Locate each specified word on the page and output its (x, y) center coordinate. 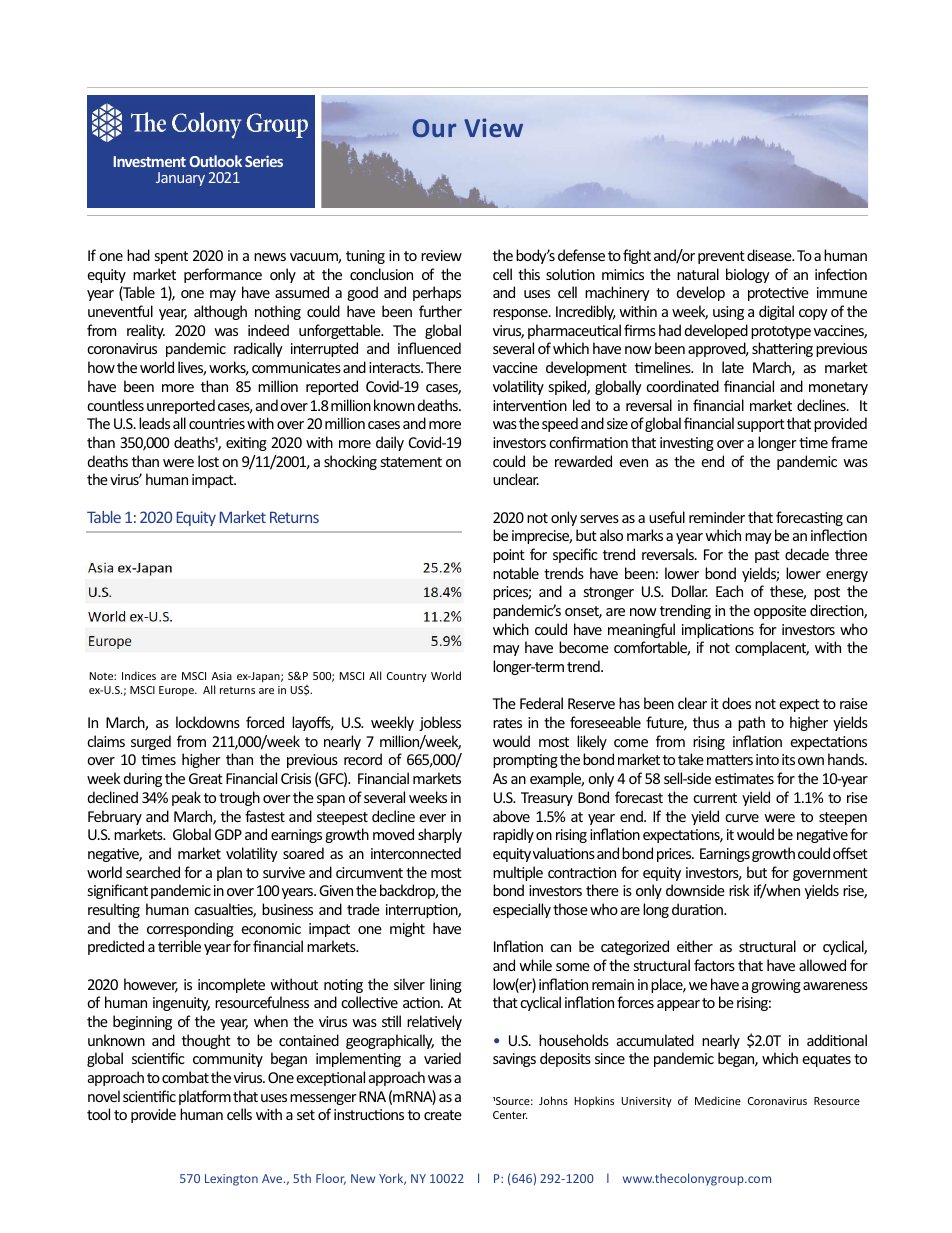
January (180, 179)
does (736, 703)
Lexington (231, 1180)
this (529, 274)
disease (770, 255)
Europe (177, 691)
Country (407, 677)
